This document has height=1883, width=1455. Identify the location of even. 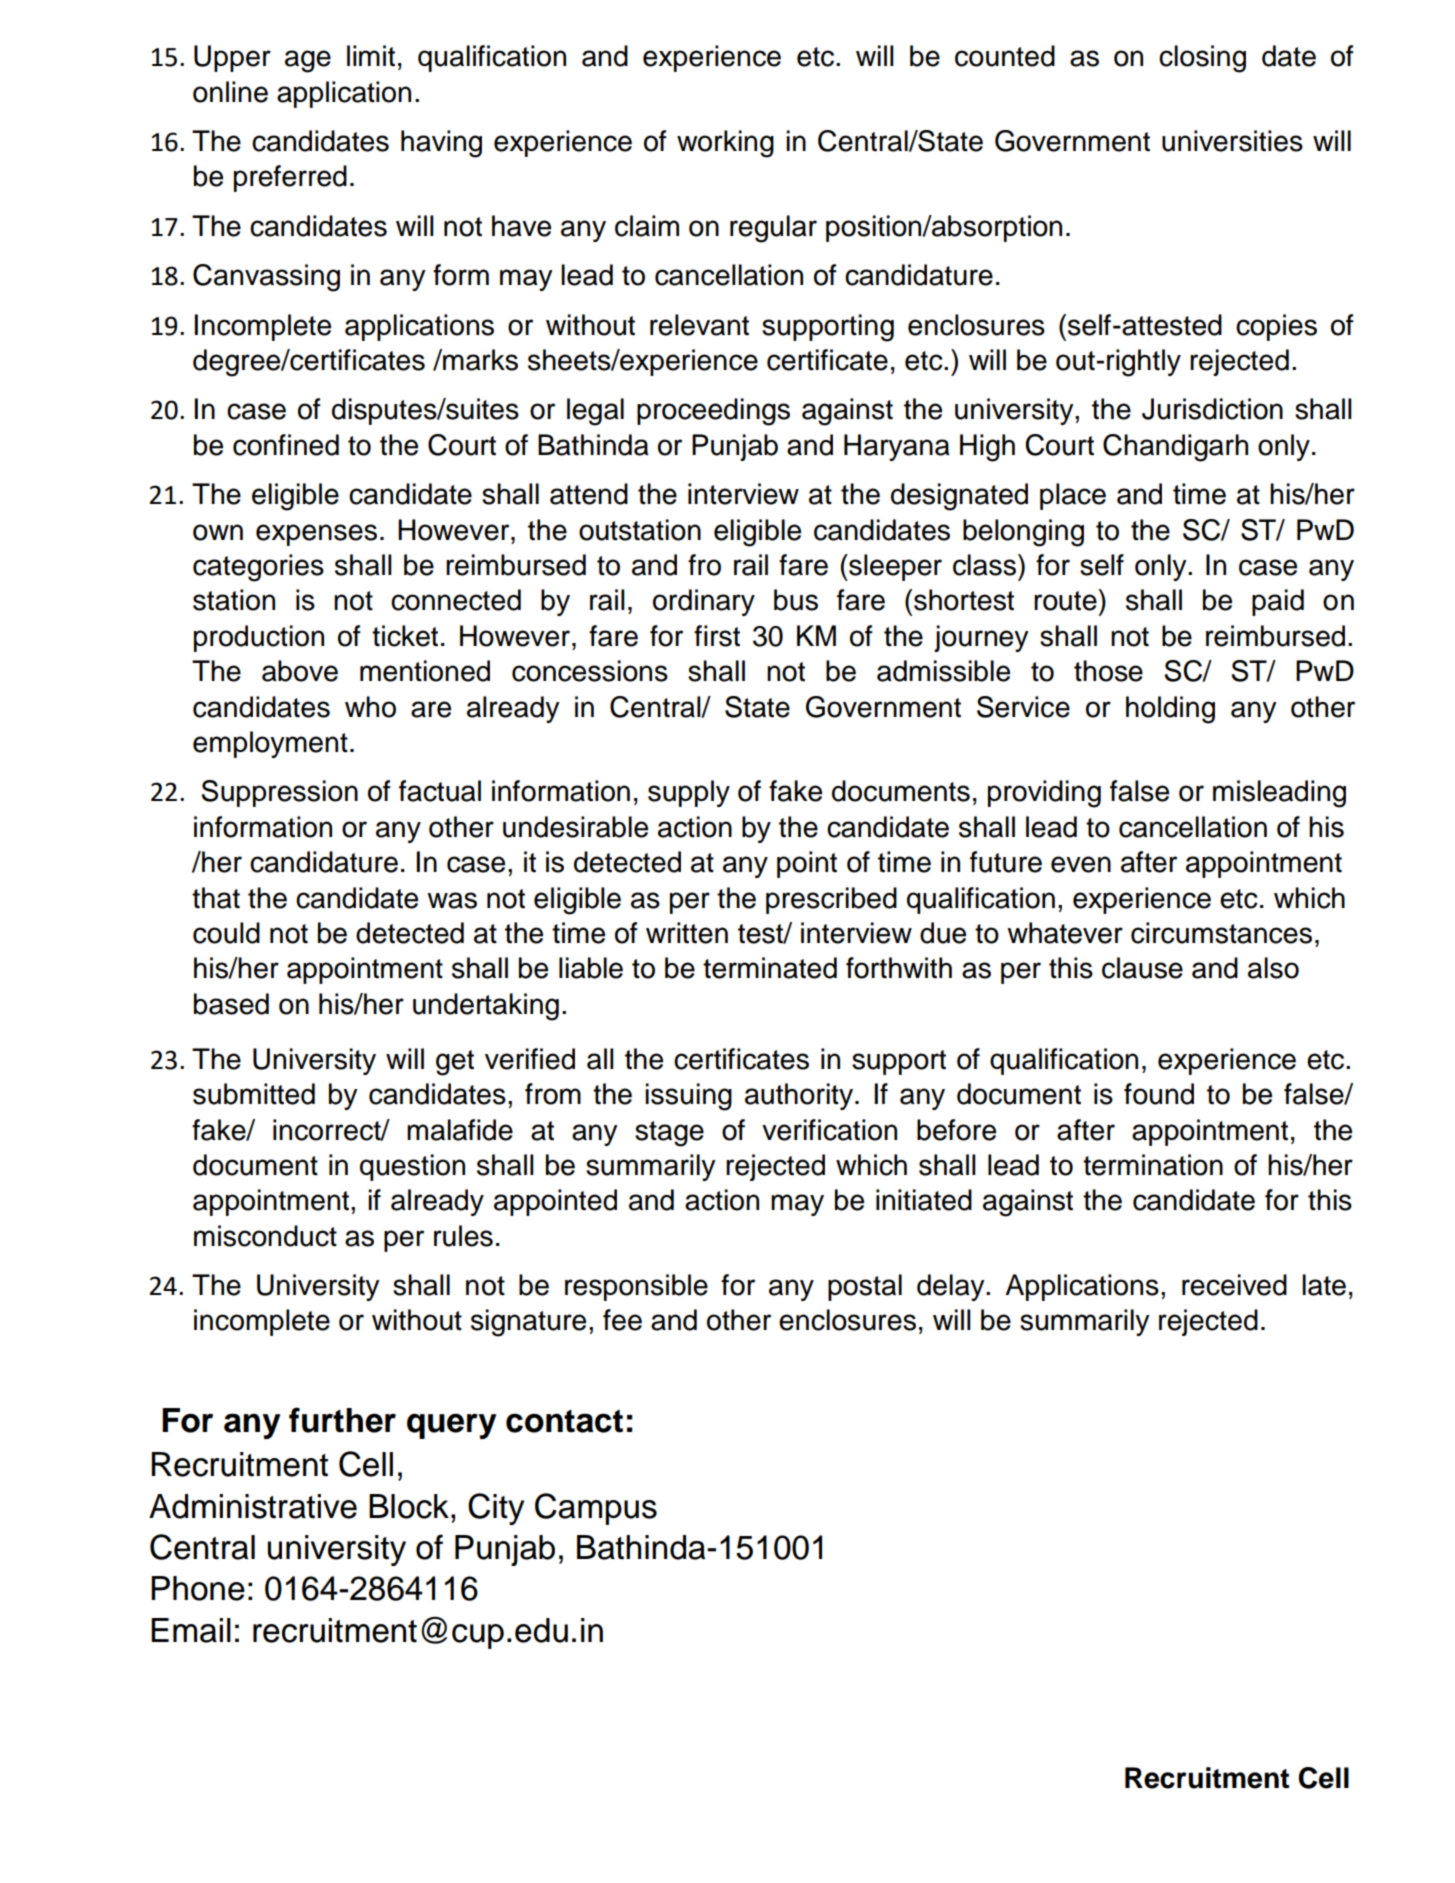
(1081, 864).
